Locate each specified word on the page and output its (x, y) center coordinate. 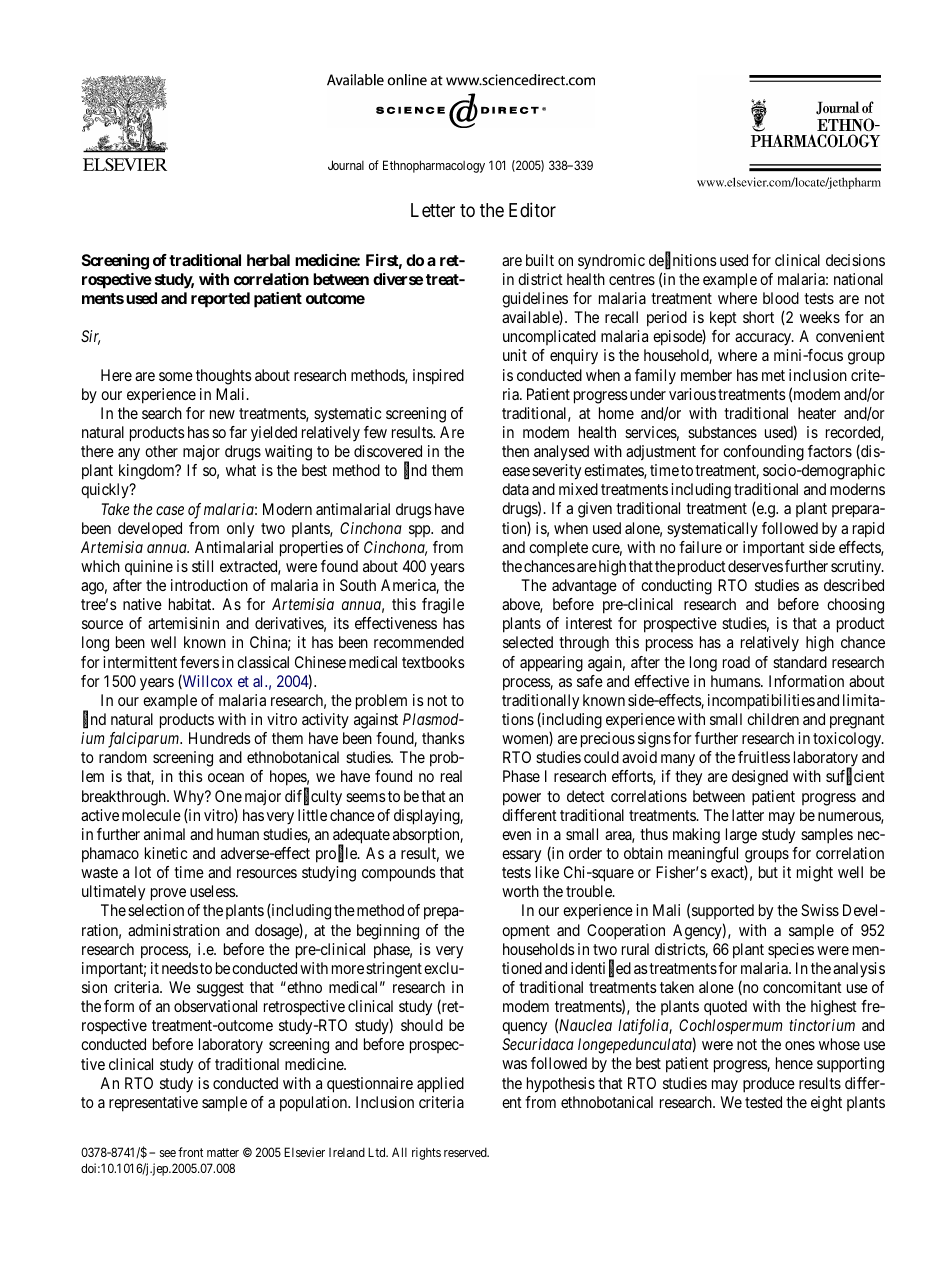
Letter (433, 210)
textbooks (433, 662)
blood (781, 298)
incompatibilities (761, 702)
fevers (199, 662)
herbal (268, 260)
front (190, 1152)
